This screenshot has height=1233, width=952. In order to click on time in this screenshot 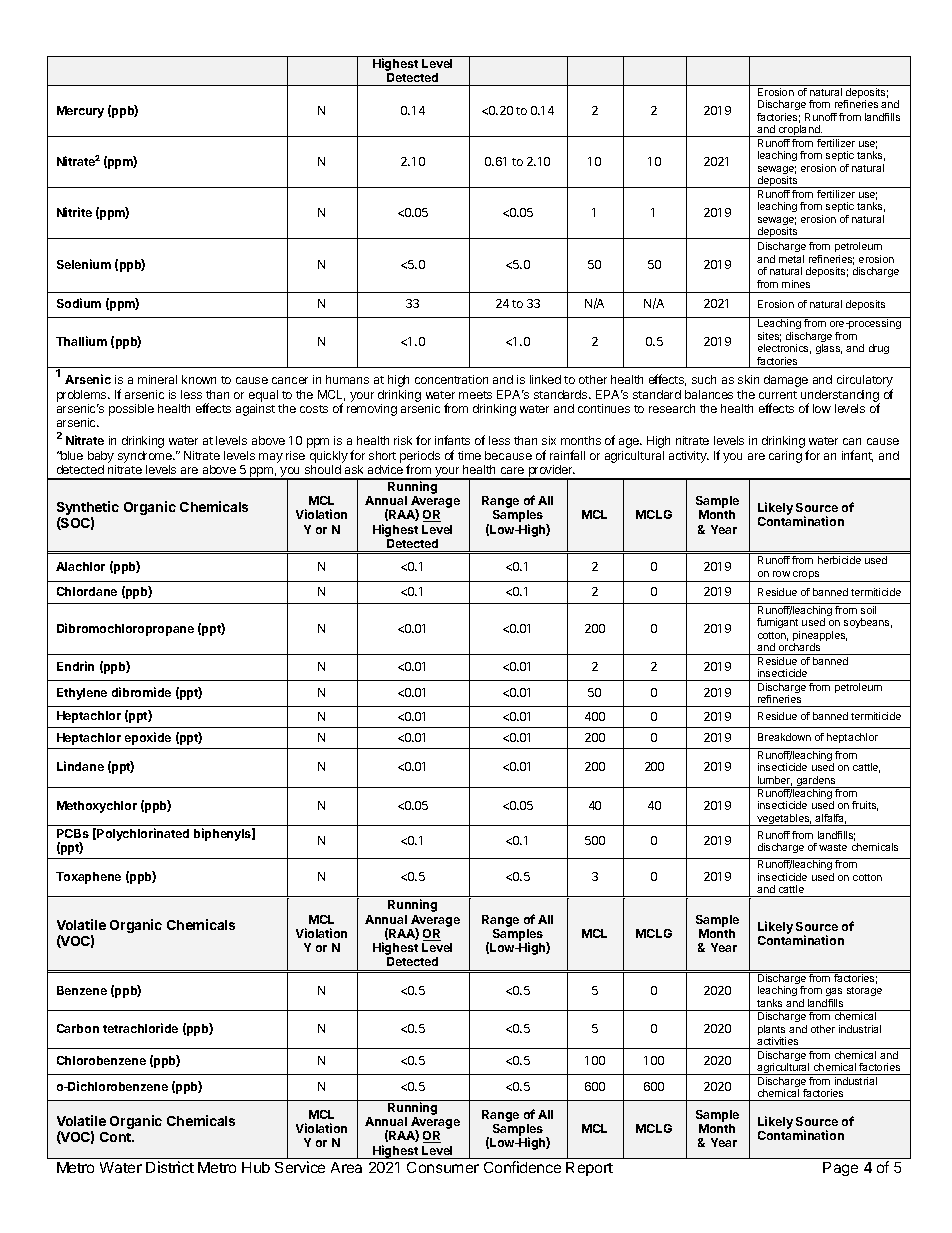, I will do `click(469, 455)`.
